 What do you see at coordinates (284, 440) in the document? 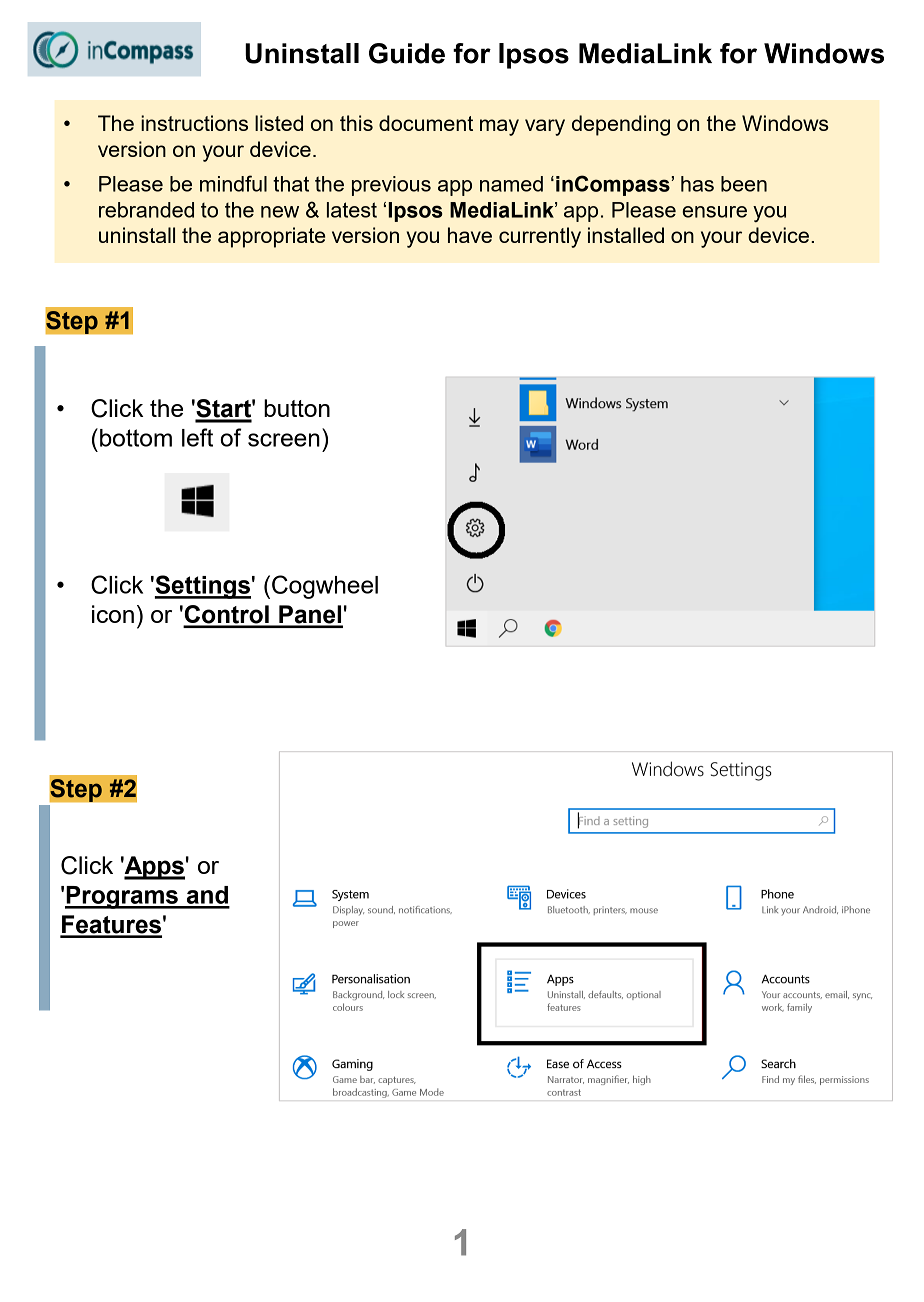
I see `screen` at bounding box center [284, 440].
